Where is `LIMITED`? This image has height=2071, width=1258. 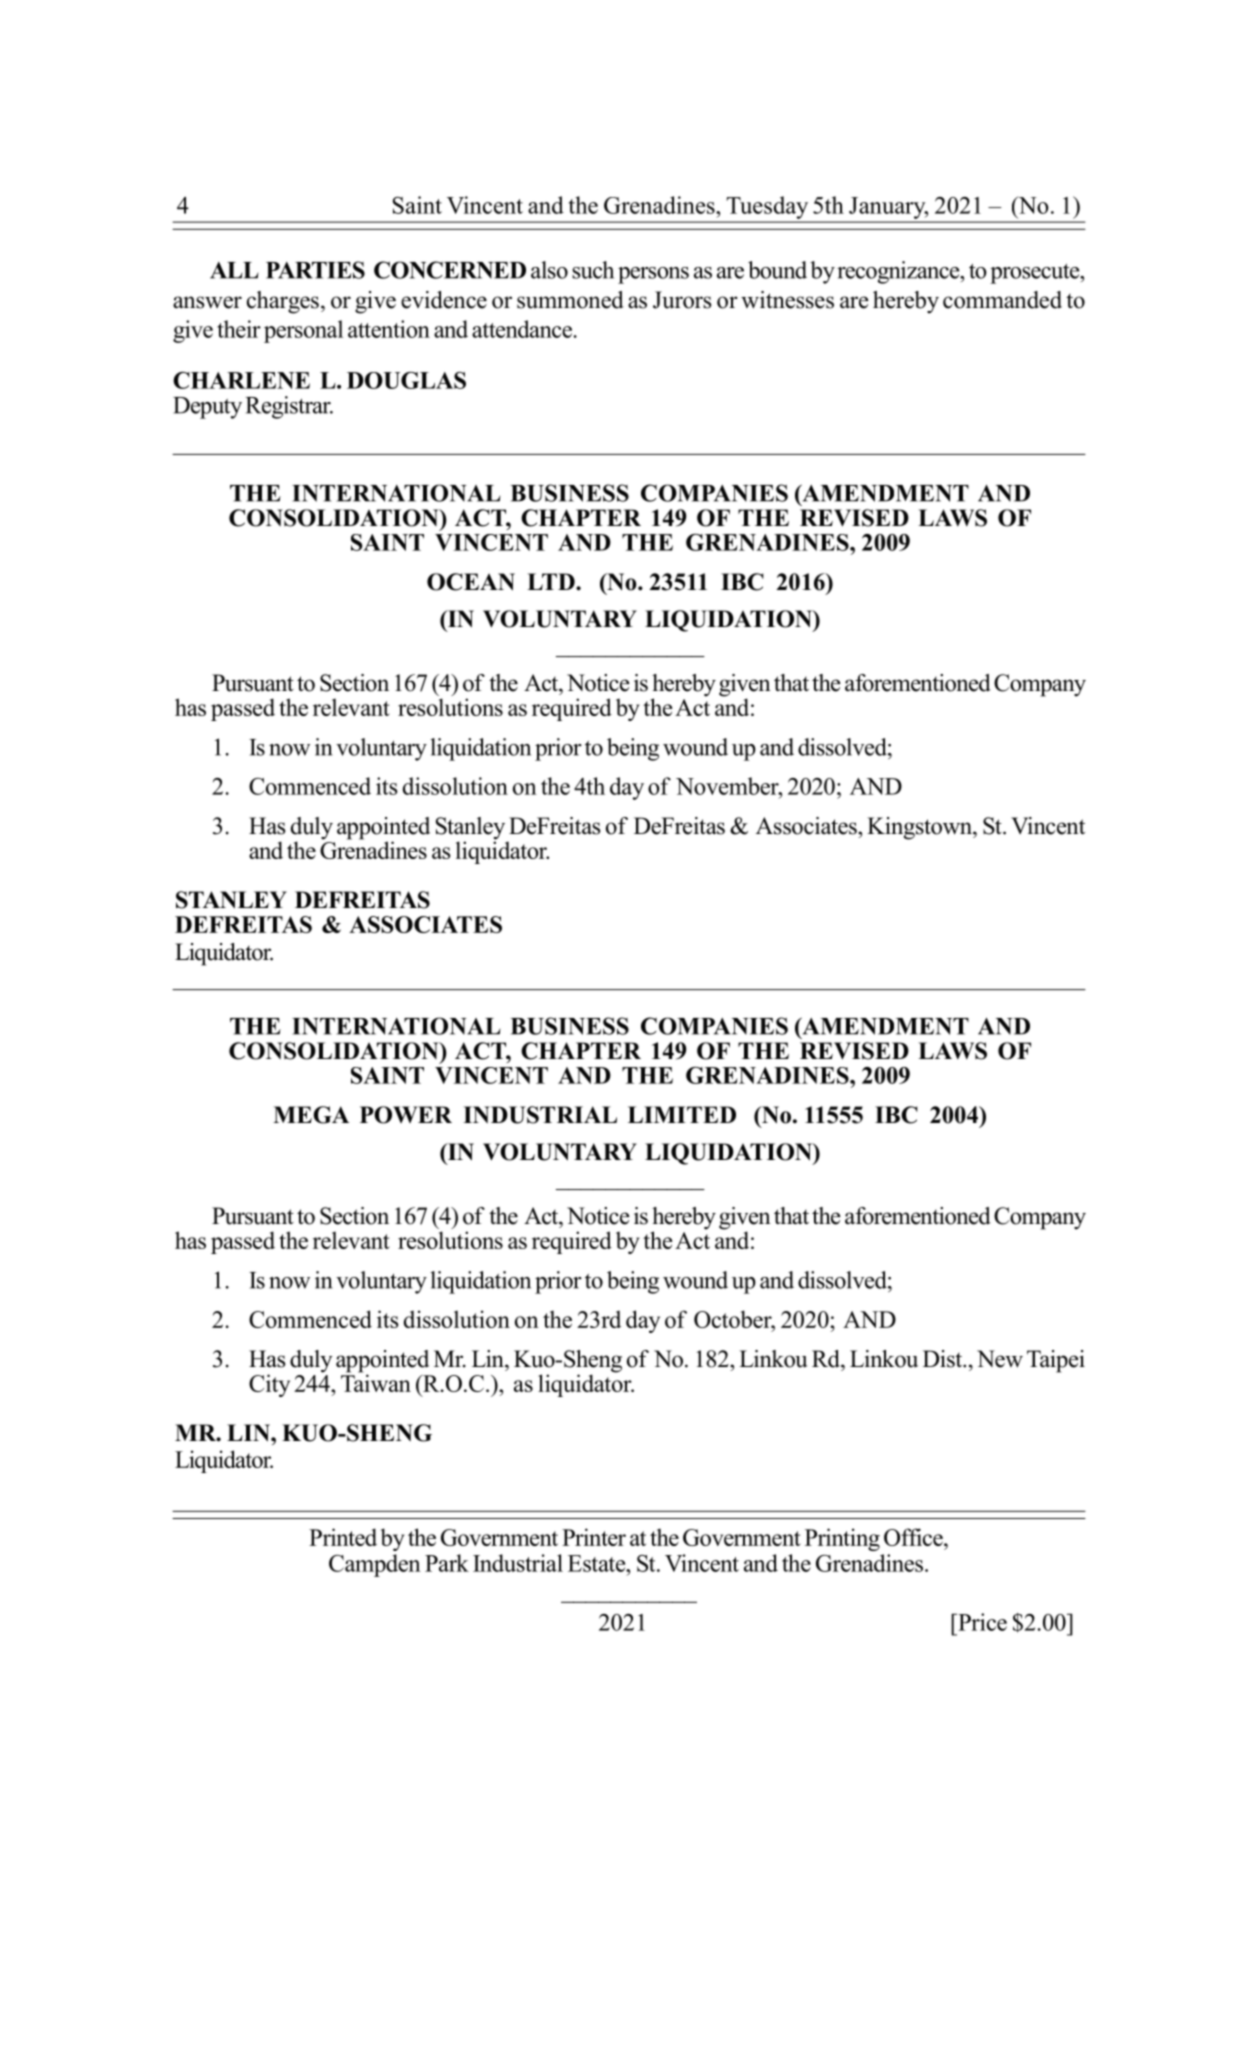 LIMITED is located at coordinates (682, 1114).
